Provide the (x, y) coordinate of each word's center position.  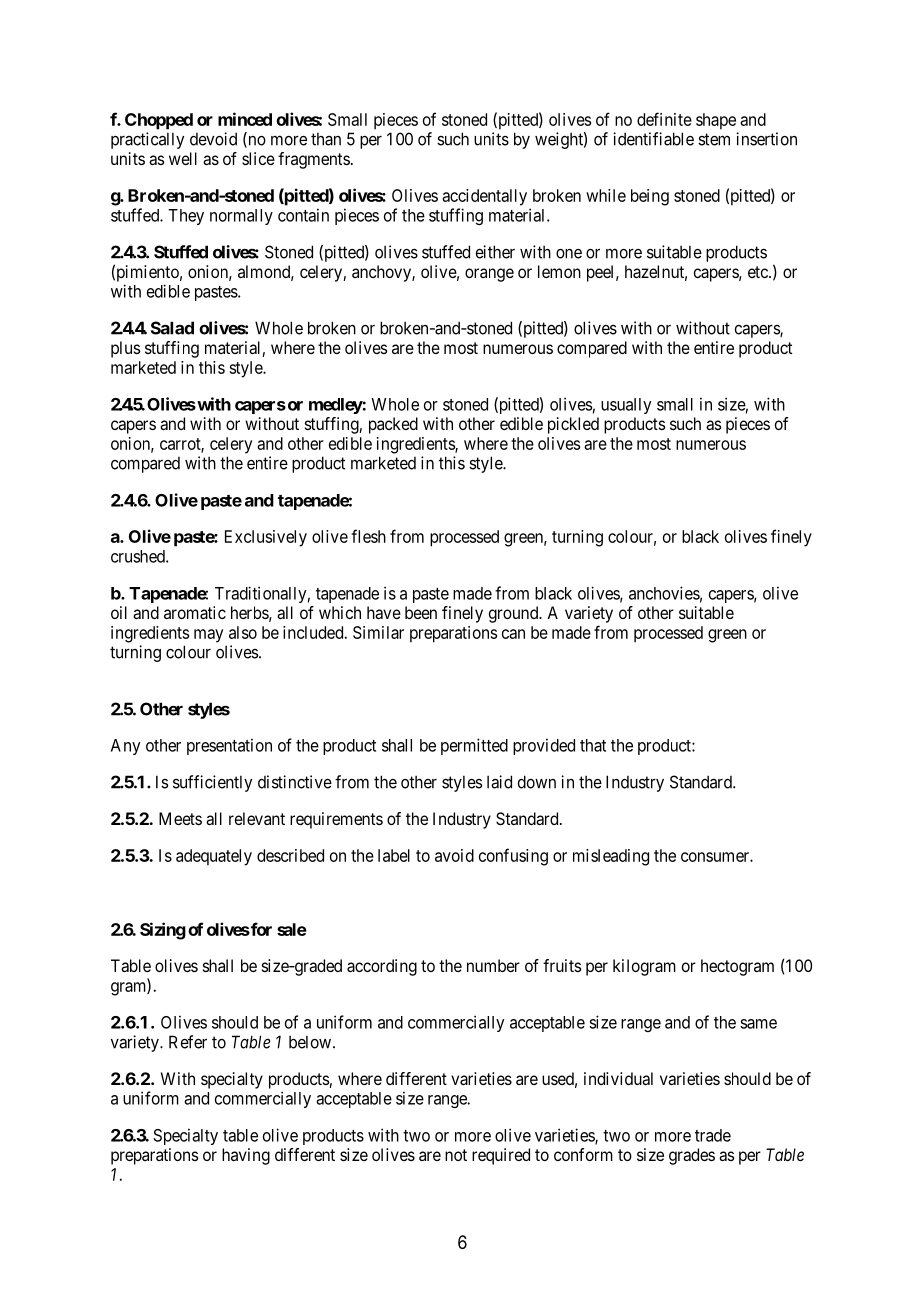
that (593, 745)
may (208, 636)
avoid (454, 855)
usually (626, 406)
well (183, 158)
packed (393, 425)
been (421, 612)
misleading (611, 857)
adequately (214, 857)
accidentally (484, 197)
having (246, 1156)
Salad (172, 328)
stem (714, 139)
